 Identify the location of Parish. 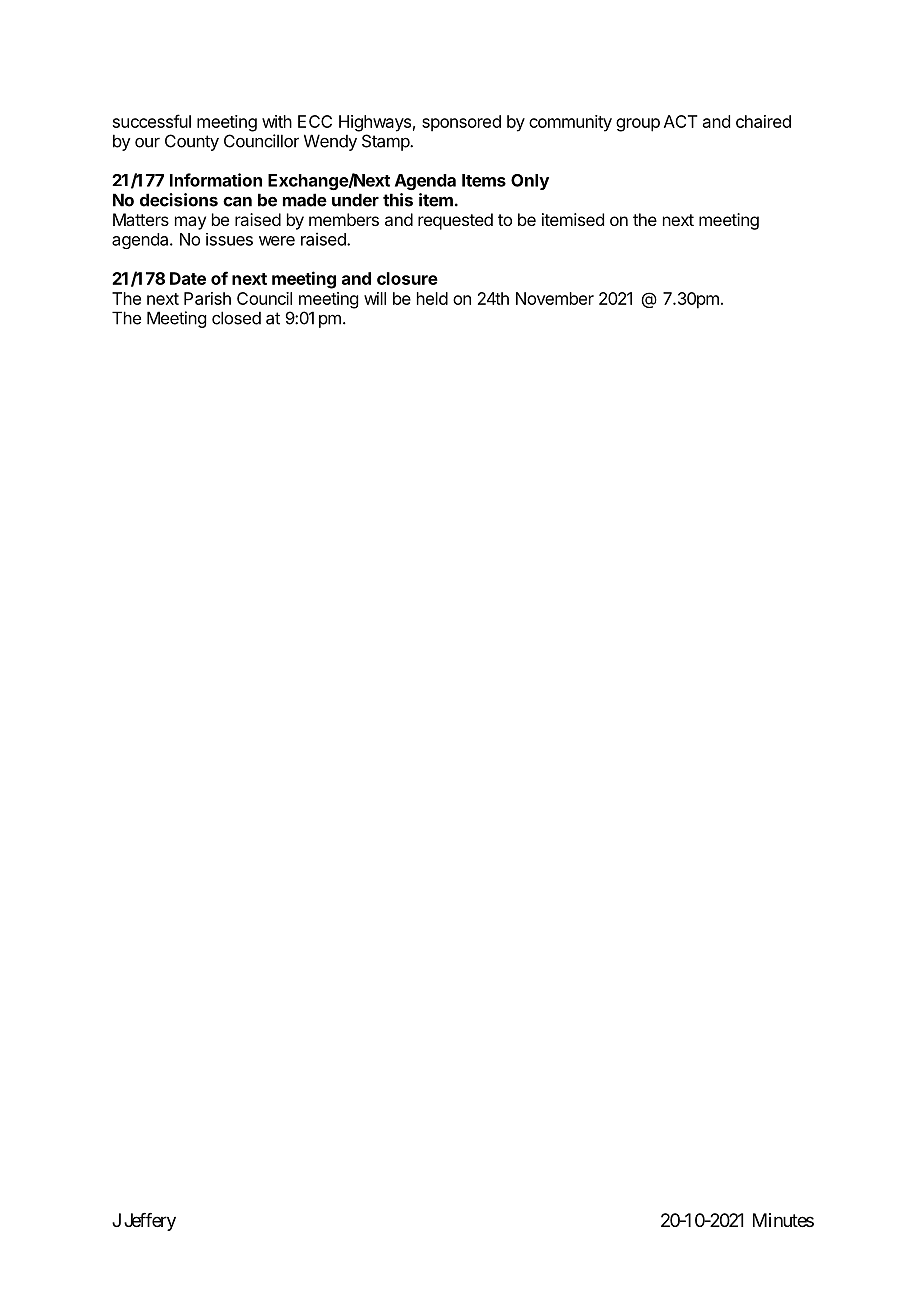
(207, 298).
